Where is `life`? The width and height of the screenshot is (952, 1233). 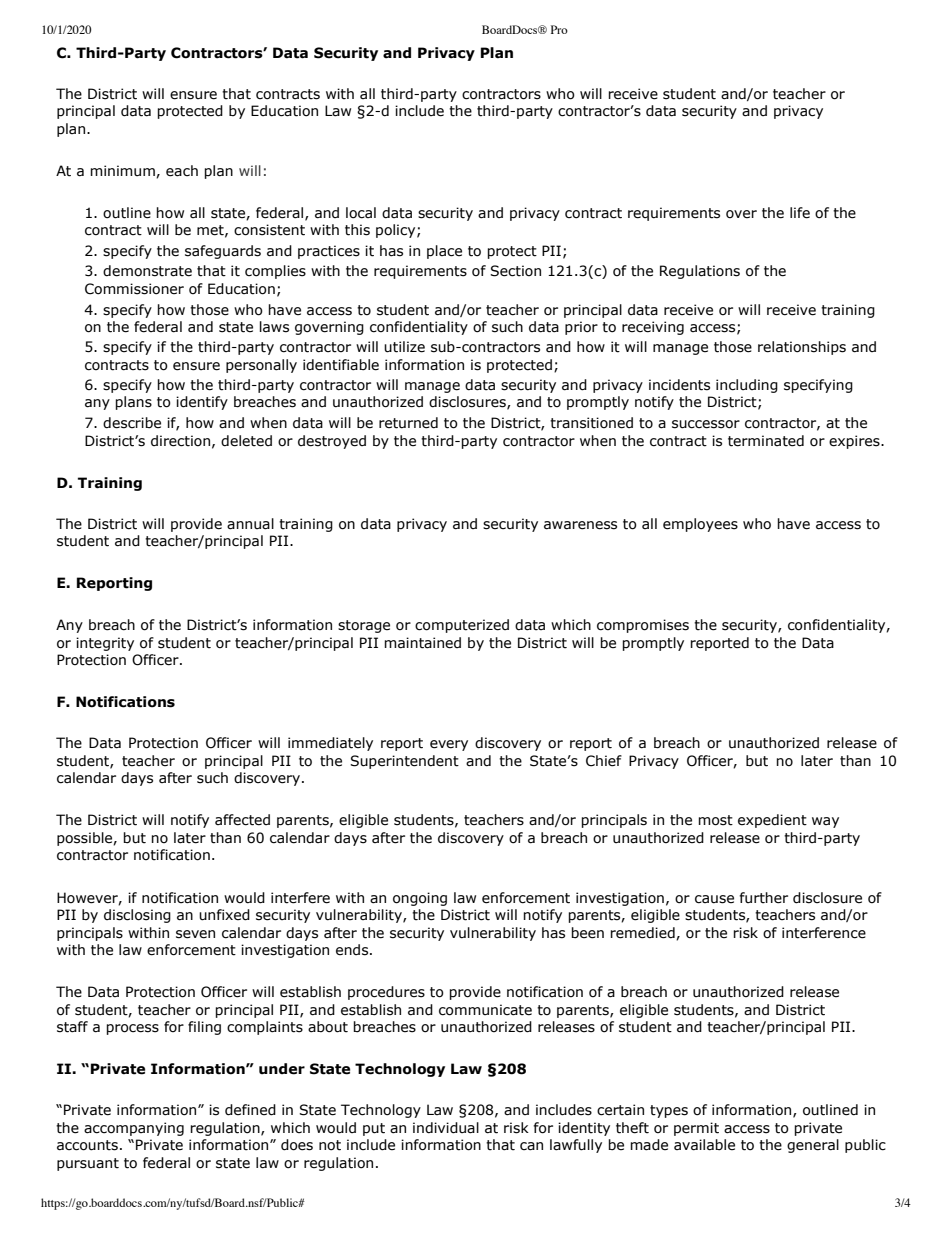
life is located at coordinates (800, 213).
